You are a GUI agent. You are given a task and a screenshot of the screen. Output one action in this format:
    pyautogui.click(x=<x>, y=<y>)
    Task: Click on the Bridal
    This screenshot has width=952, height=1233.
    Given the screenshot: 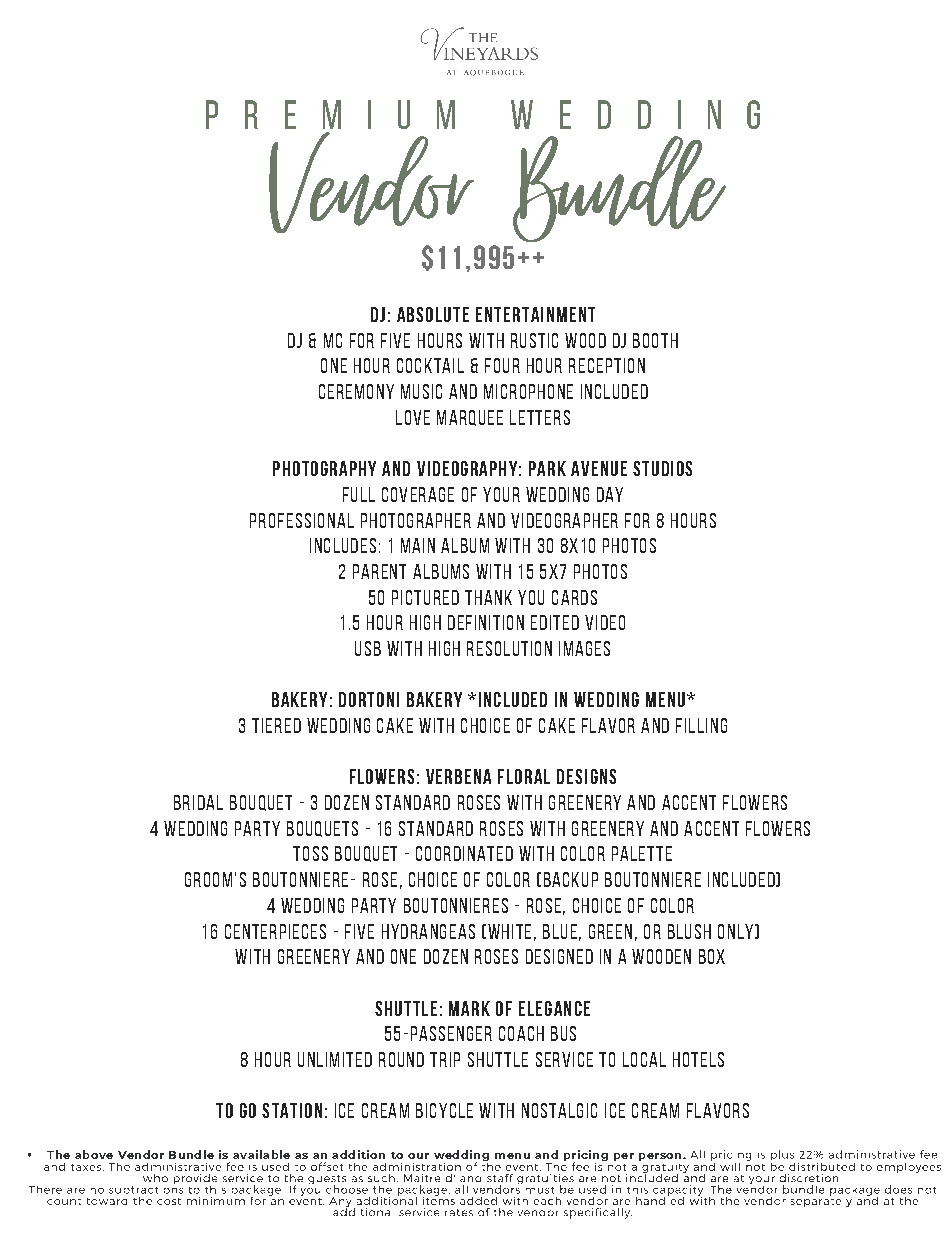 What is the action you would take?
    pyautogui.click(x=198, y=802)
